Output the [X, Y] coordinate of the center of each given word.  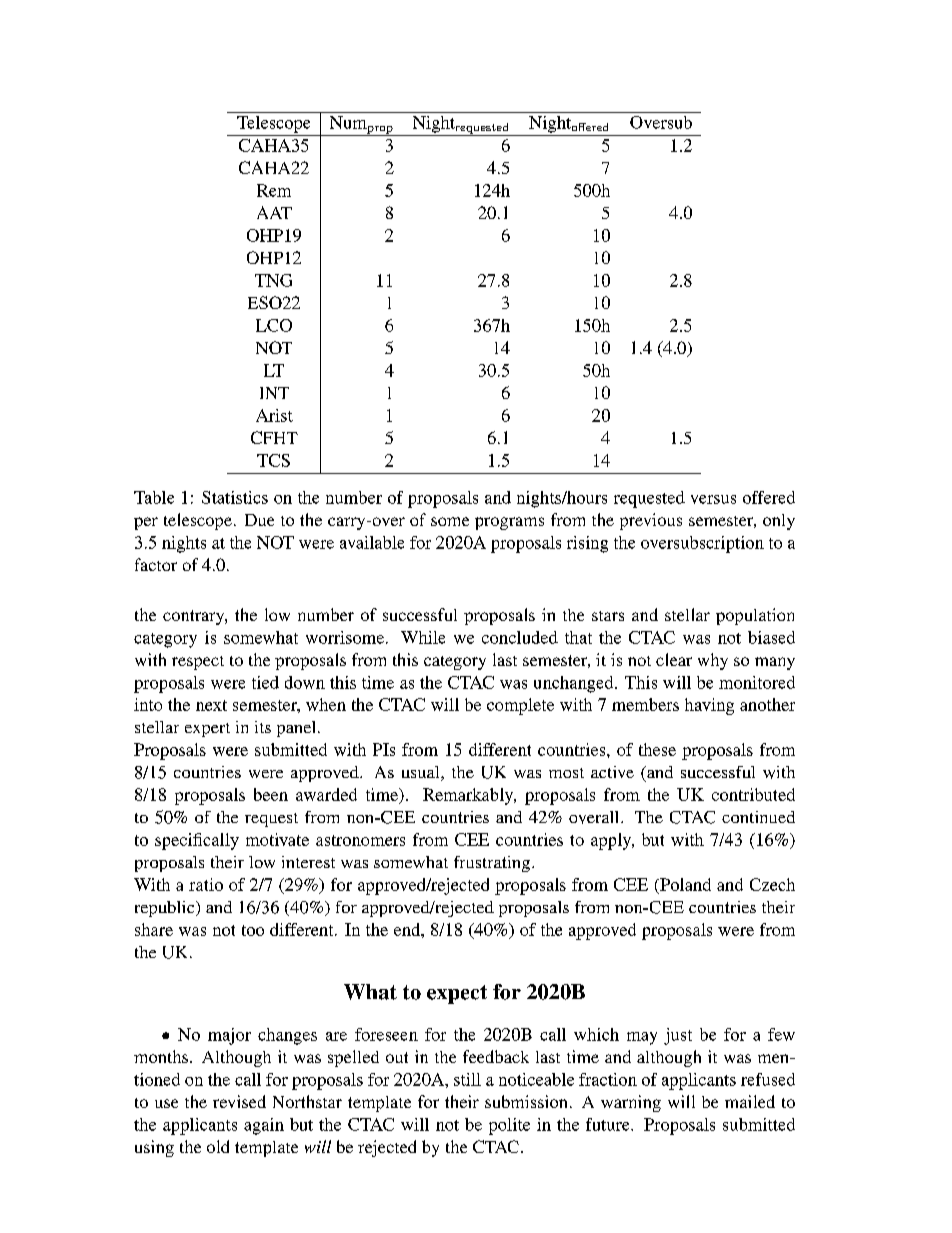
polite [509, 1126]
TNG [273, 280]
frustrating [493, 864]
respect [198, 663]
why [713, 661]
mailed [750, 1101]
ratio [206, 884]
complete [520, 706]
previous [651, 521]
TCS [273, 460]
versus [713, 499]
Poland [684, 884]
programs [509, 523]
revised [239, 1101]
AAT [274, 212]
